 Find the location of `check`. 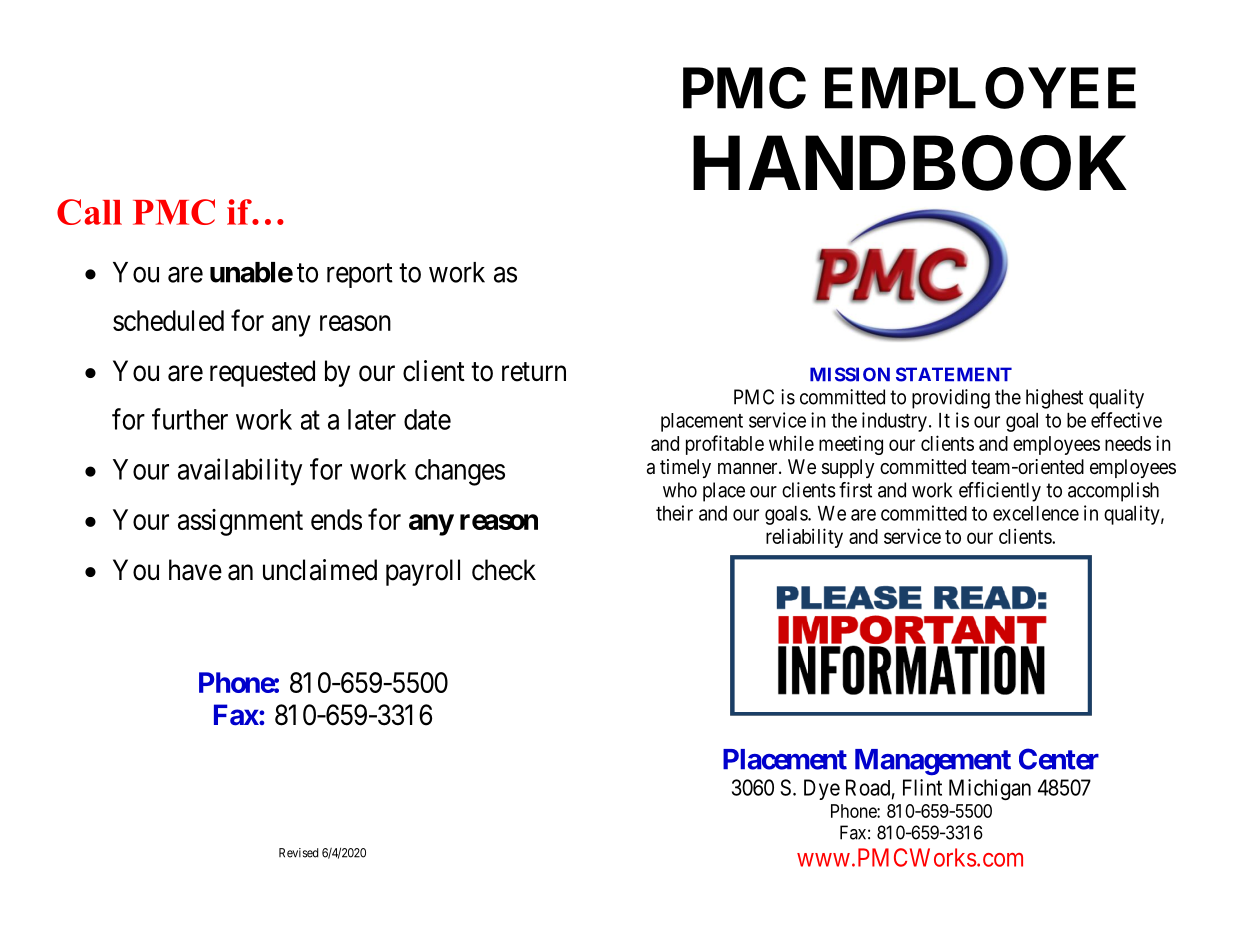

check is located at coordinates (504, 570).
